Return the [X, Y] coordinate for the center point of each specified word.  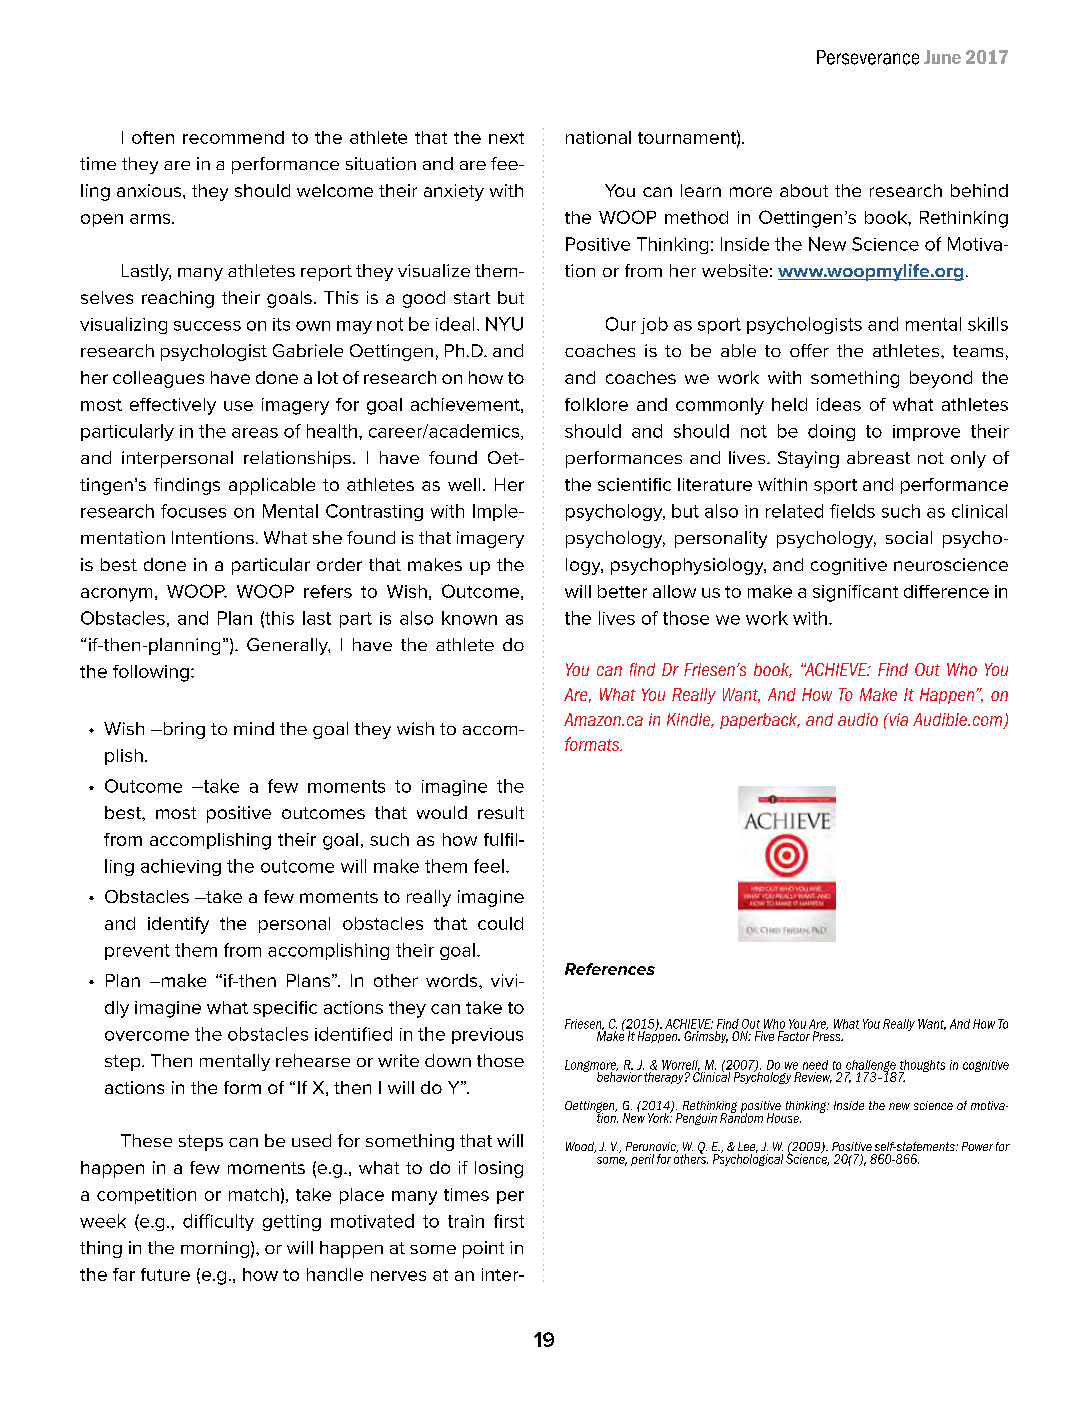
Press [828, 1035]
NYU [504, 324]
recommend [233, 137]
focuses [193, 511]
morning [215, 1249]
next [506, 138]
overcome [147, 1036]
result [501, 812]
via [897, 719]
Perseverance [868, 57]
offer [809, 350]
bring [183, 730]
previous [487, 1036]
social [909, 537]
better [622, 591]
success [207, 326]
